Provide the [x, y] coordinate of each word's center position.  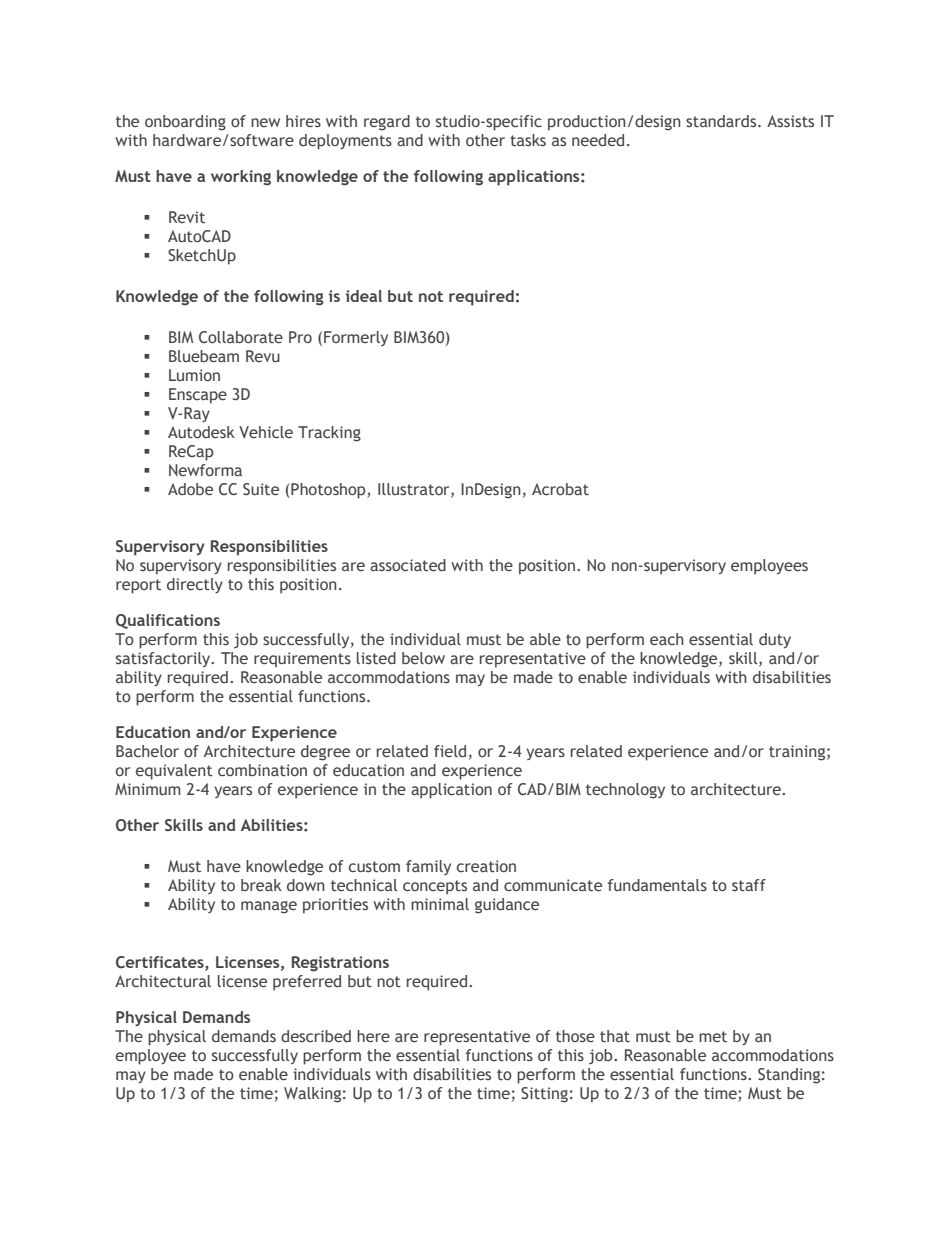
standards [722, 121]
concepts [435, 887]
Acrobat [560, 489]
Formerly [356, 338]
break [261, 885]
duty [775, 640]
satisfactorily [164, 659]
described [316, 1036]
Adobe [190, 489]
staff [749, 885]
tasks [528, 140]
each [667, 639]
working [241, 178]
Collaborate [241, 337]
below [423, 658]
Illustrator [415, 490]
